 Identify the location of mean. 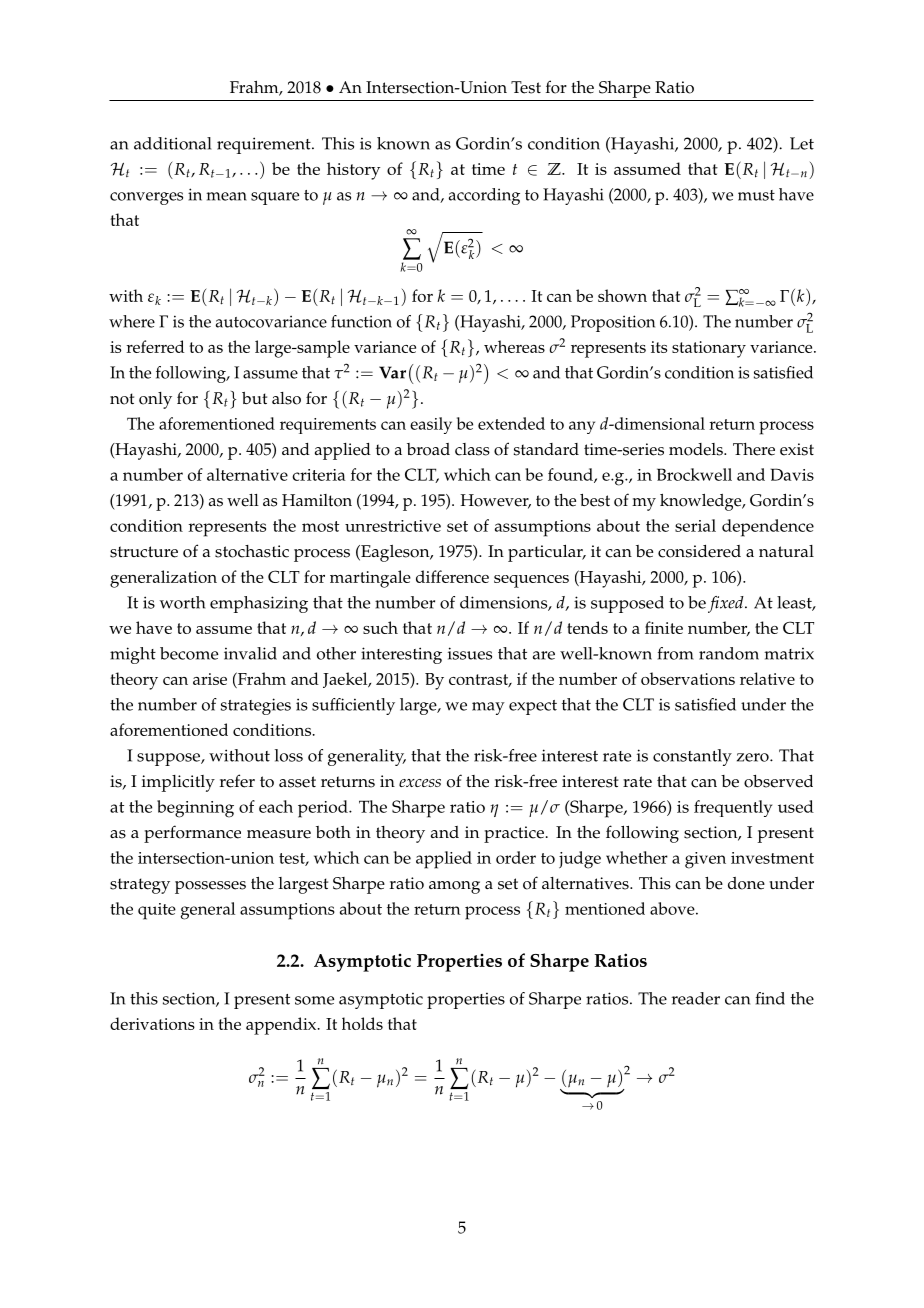
(226, 196).
